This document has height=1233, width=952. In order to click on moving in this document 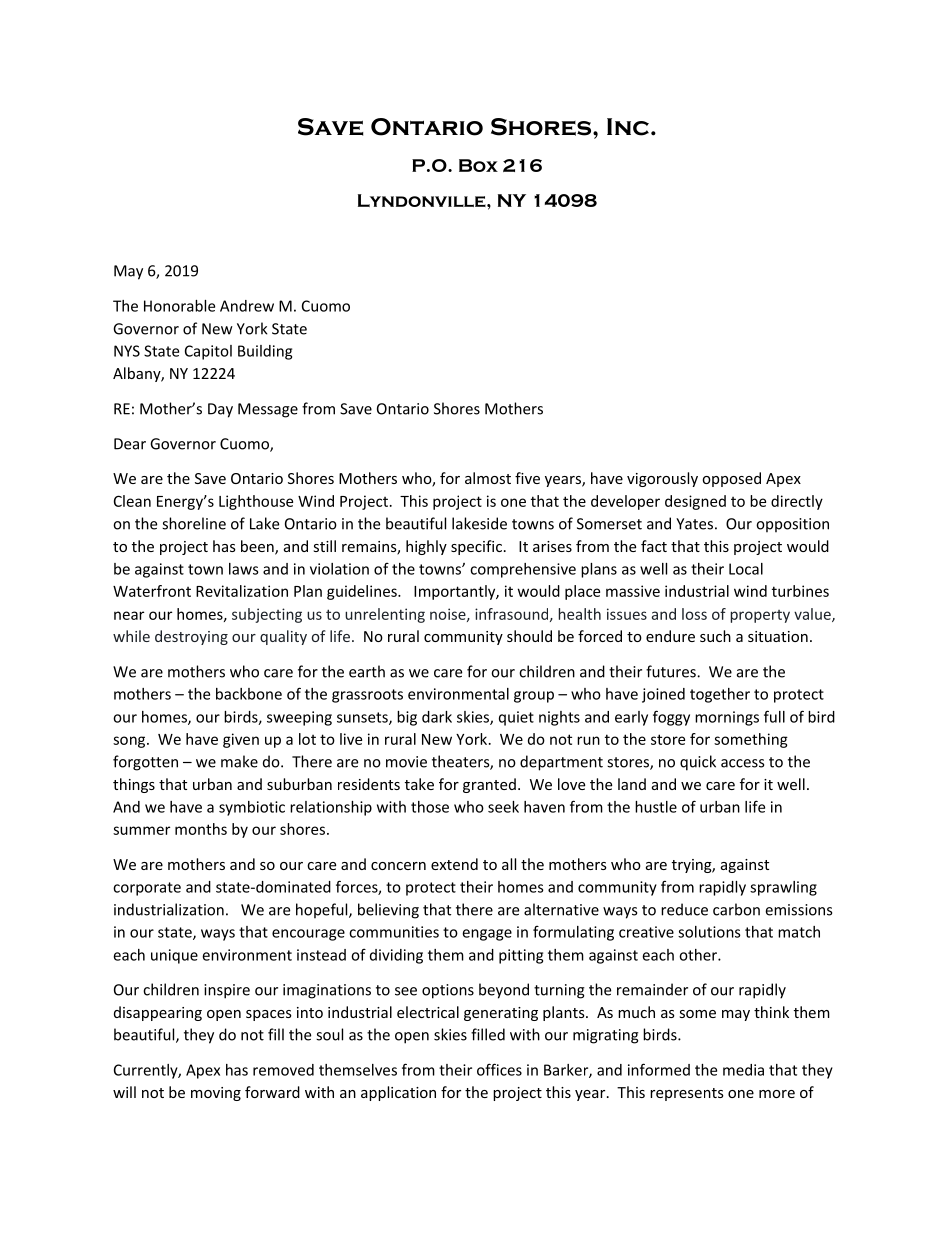, I will do `click(216, 1094)`.
